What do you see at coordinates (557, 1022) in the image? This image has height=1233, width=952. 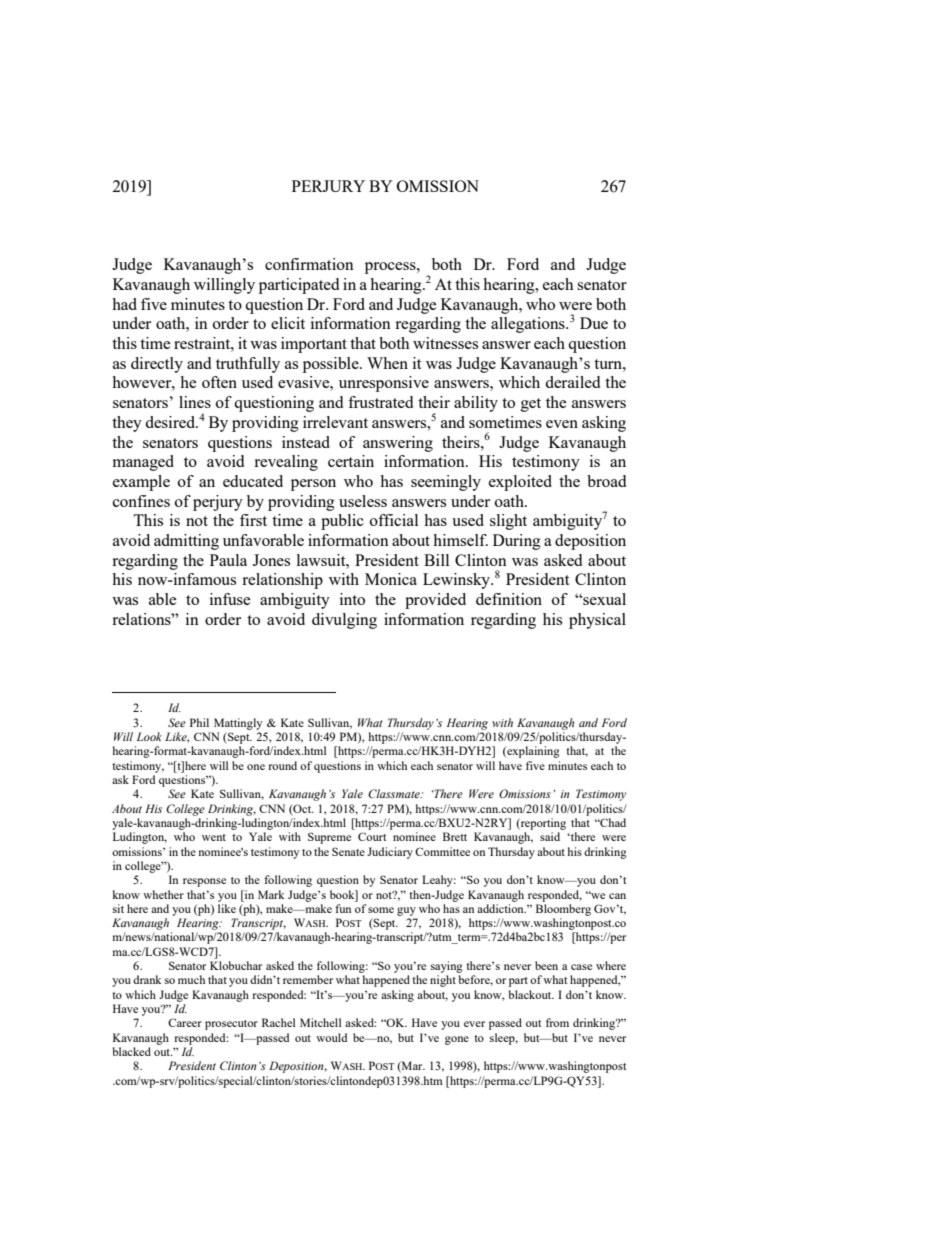 I see `from` at bounding box center [557, 1022].
